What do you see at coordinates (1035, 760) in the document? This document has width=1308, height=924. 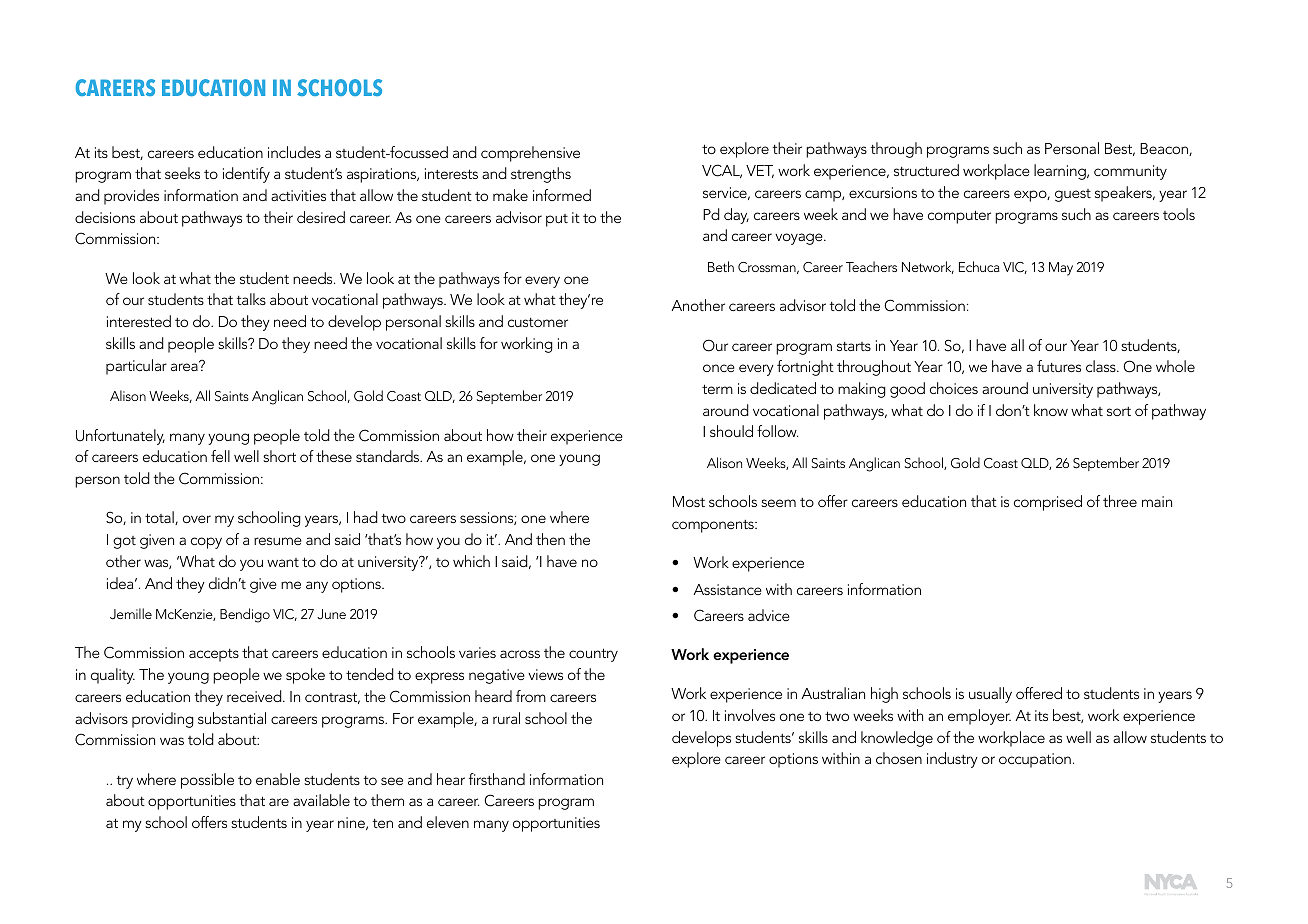 I see `occupation` at bounding box center [1035, 760].
